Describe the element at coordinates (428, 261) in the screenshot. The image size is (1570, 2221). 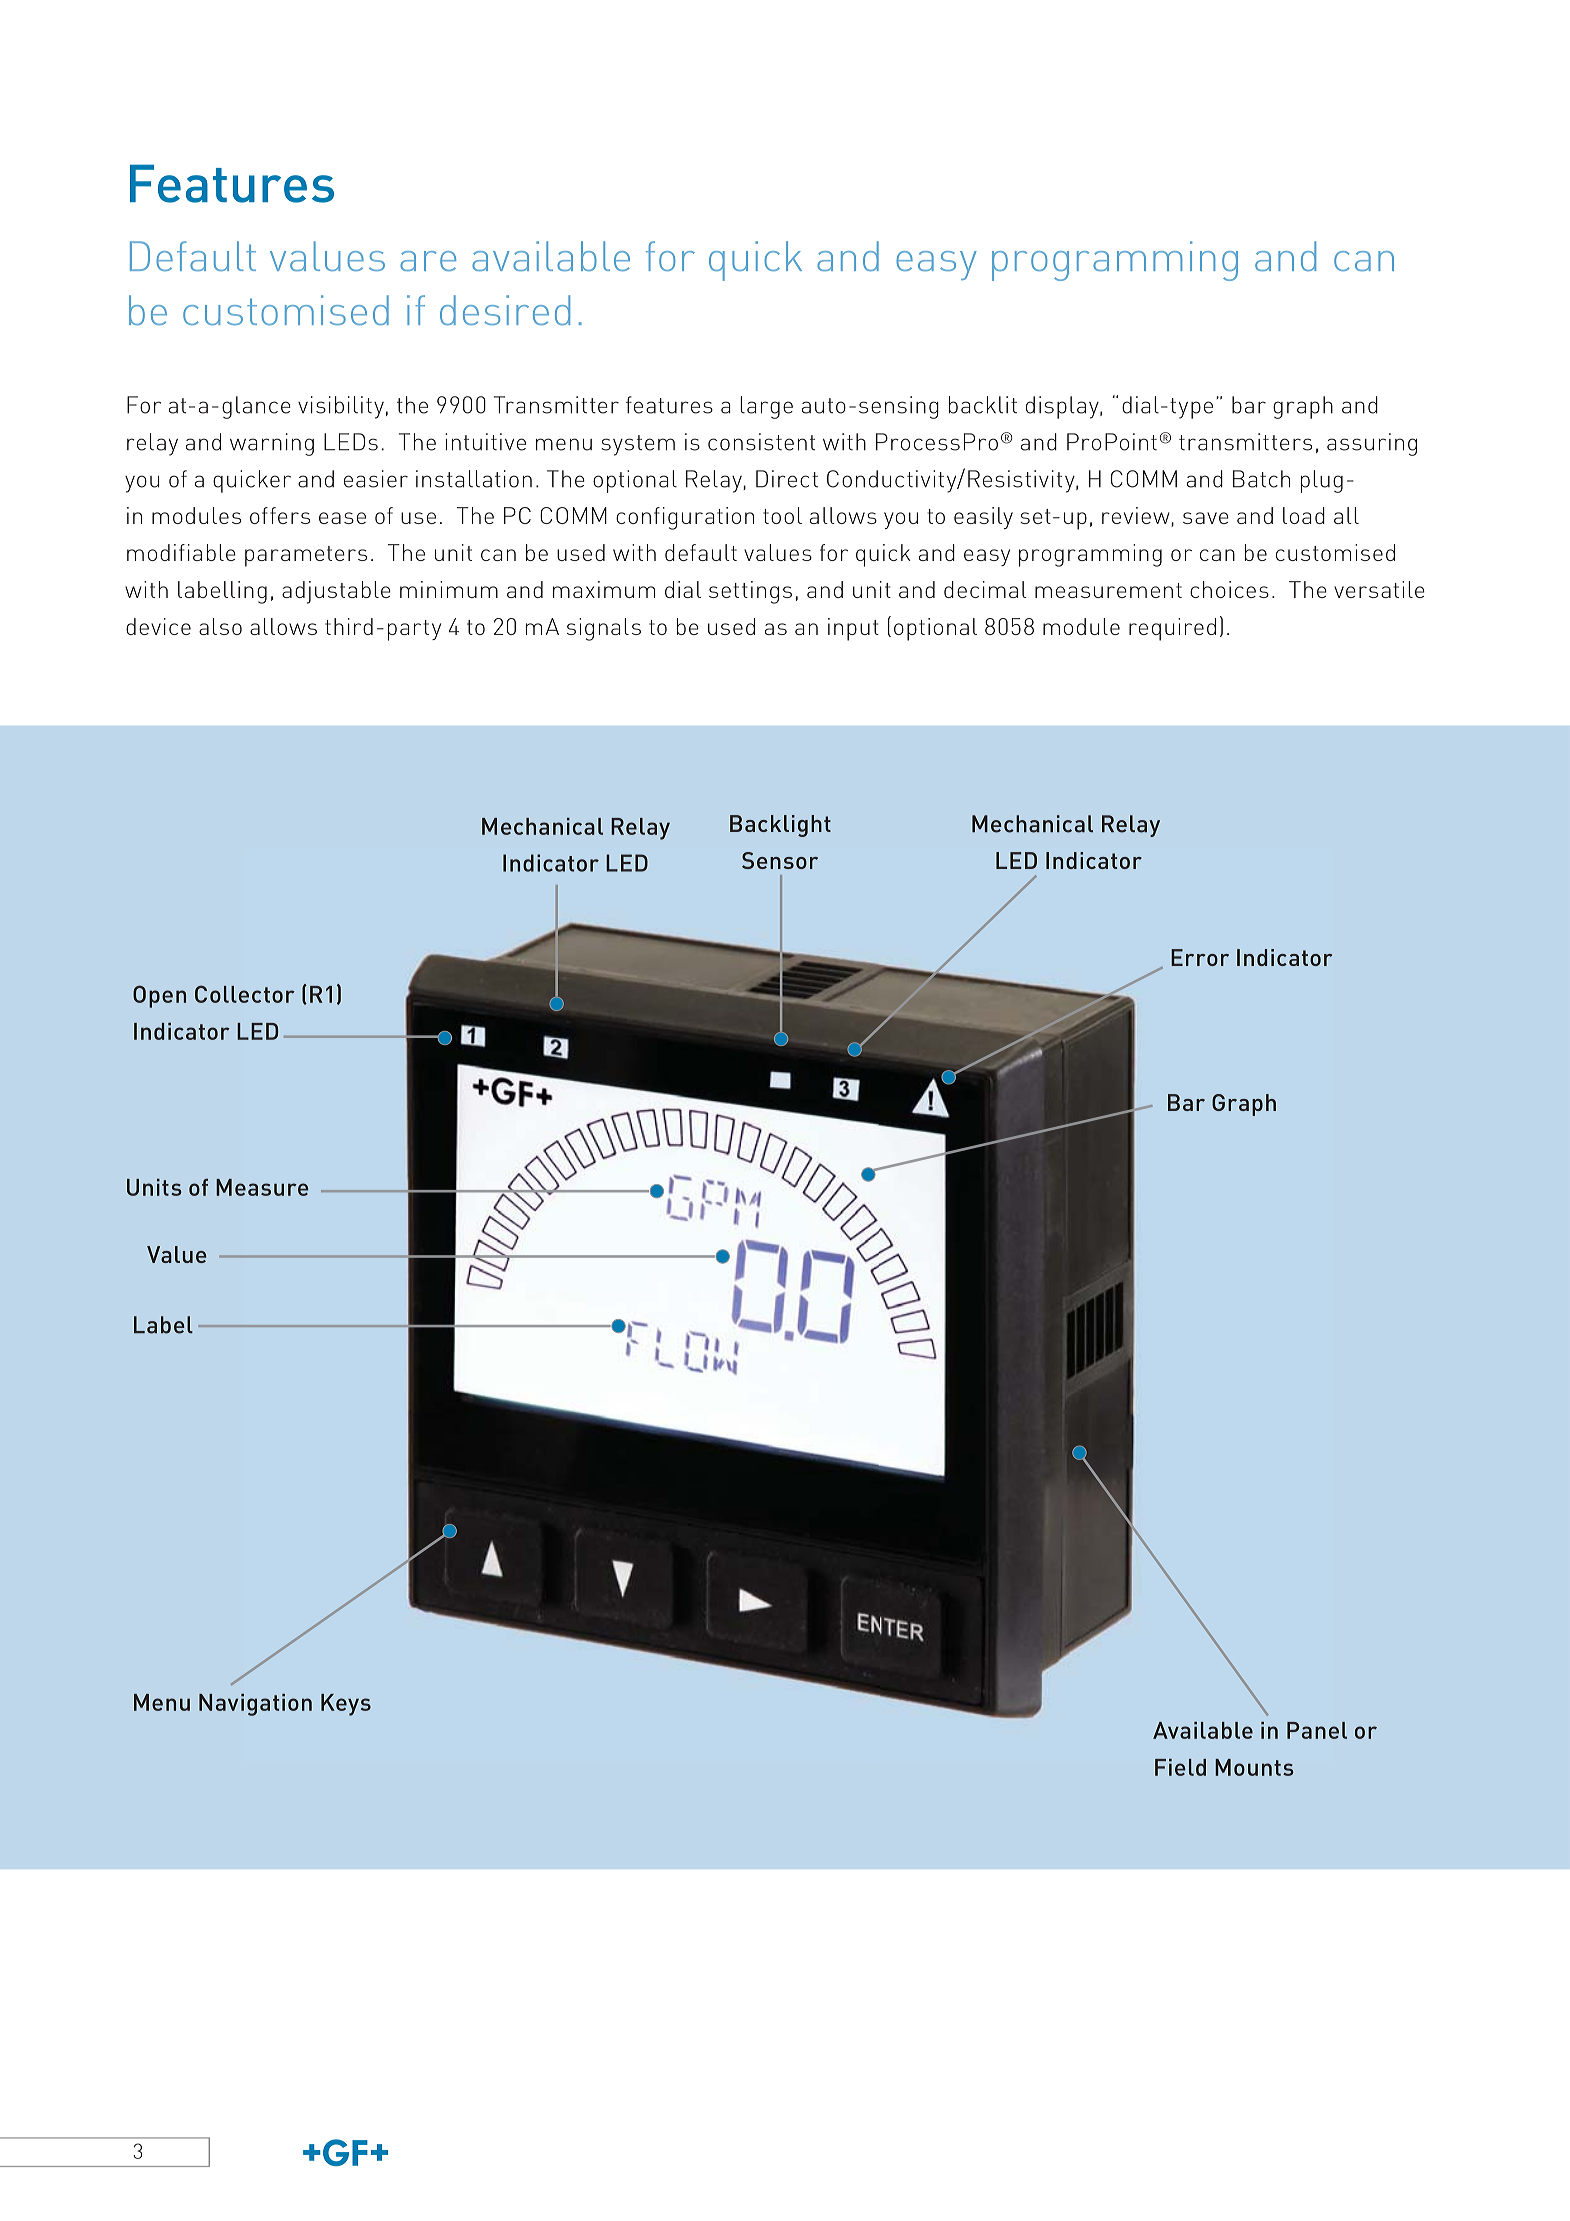
I see `are` at that location.
